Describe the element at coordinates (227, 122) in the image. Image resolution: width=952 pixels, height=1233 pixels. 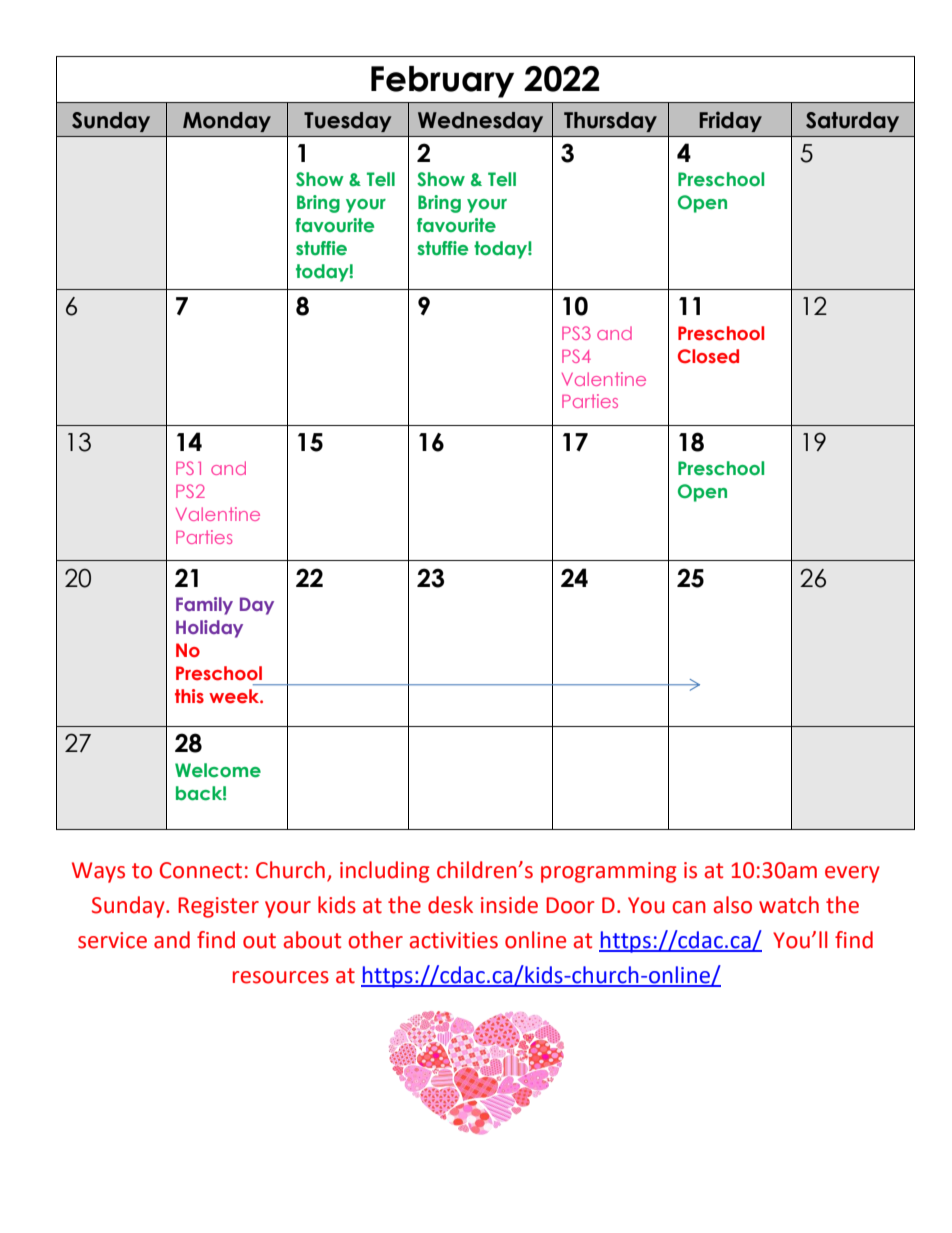
I see `Monday` at that location.
